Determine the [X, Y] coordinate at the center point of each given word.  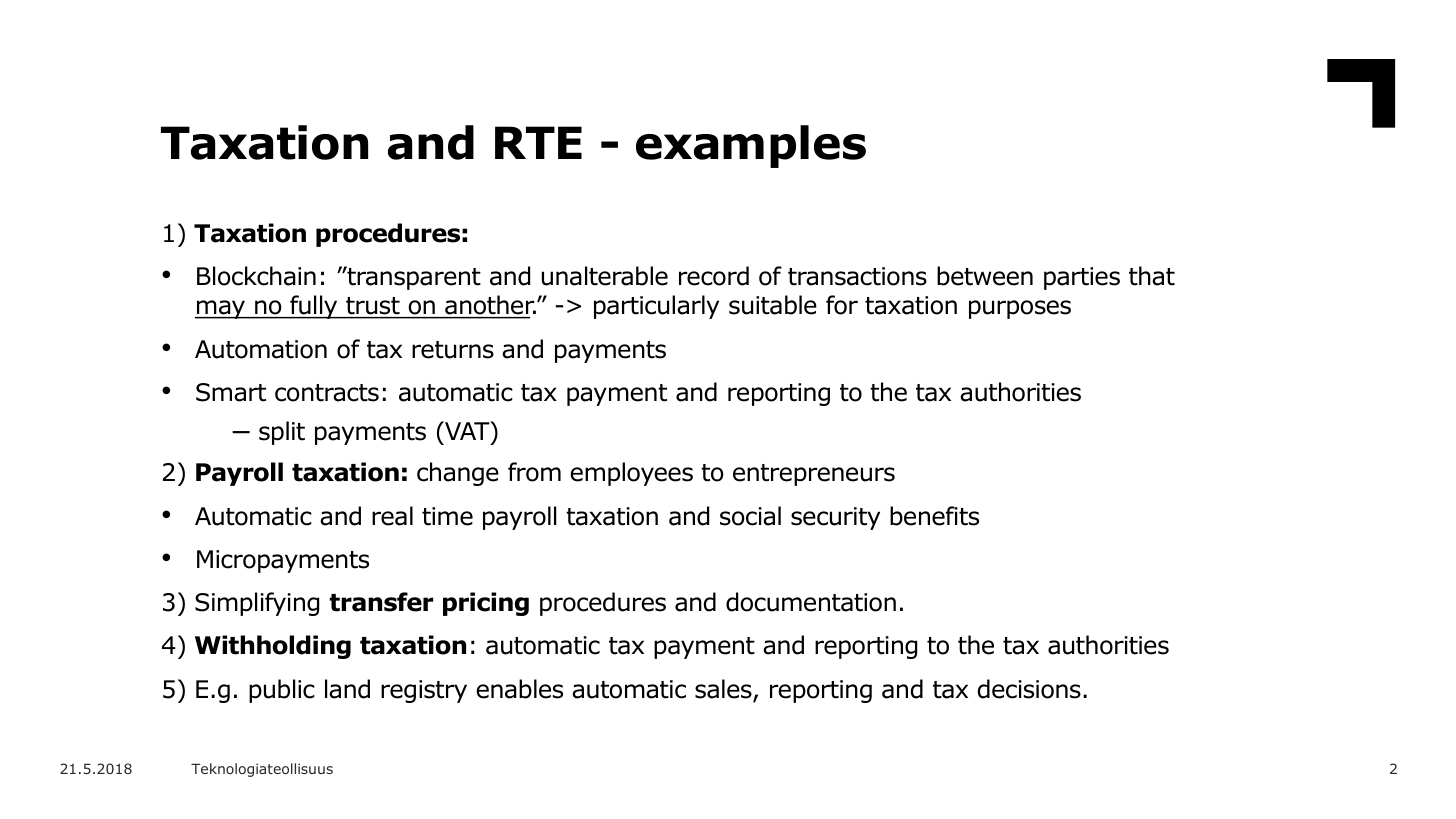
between [985, 276]
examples [751, 146]
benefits [934, 516]
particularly [656, 307]
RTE [538, 142]
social [750, 516]
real [392, 516]
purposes [1020, 309]
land [347, 689]
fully [314, 307]
